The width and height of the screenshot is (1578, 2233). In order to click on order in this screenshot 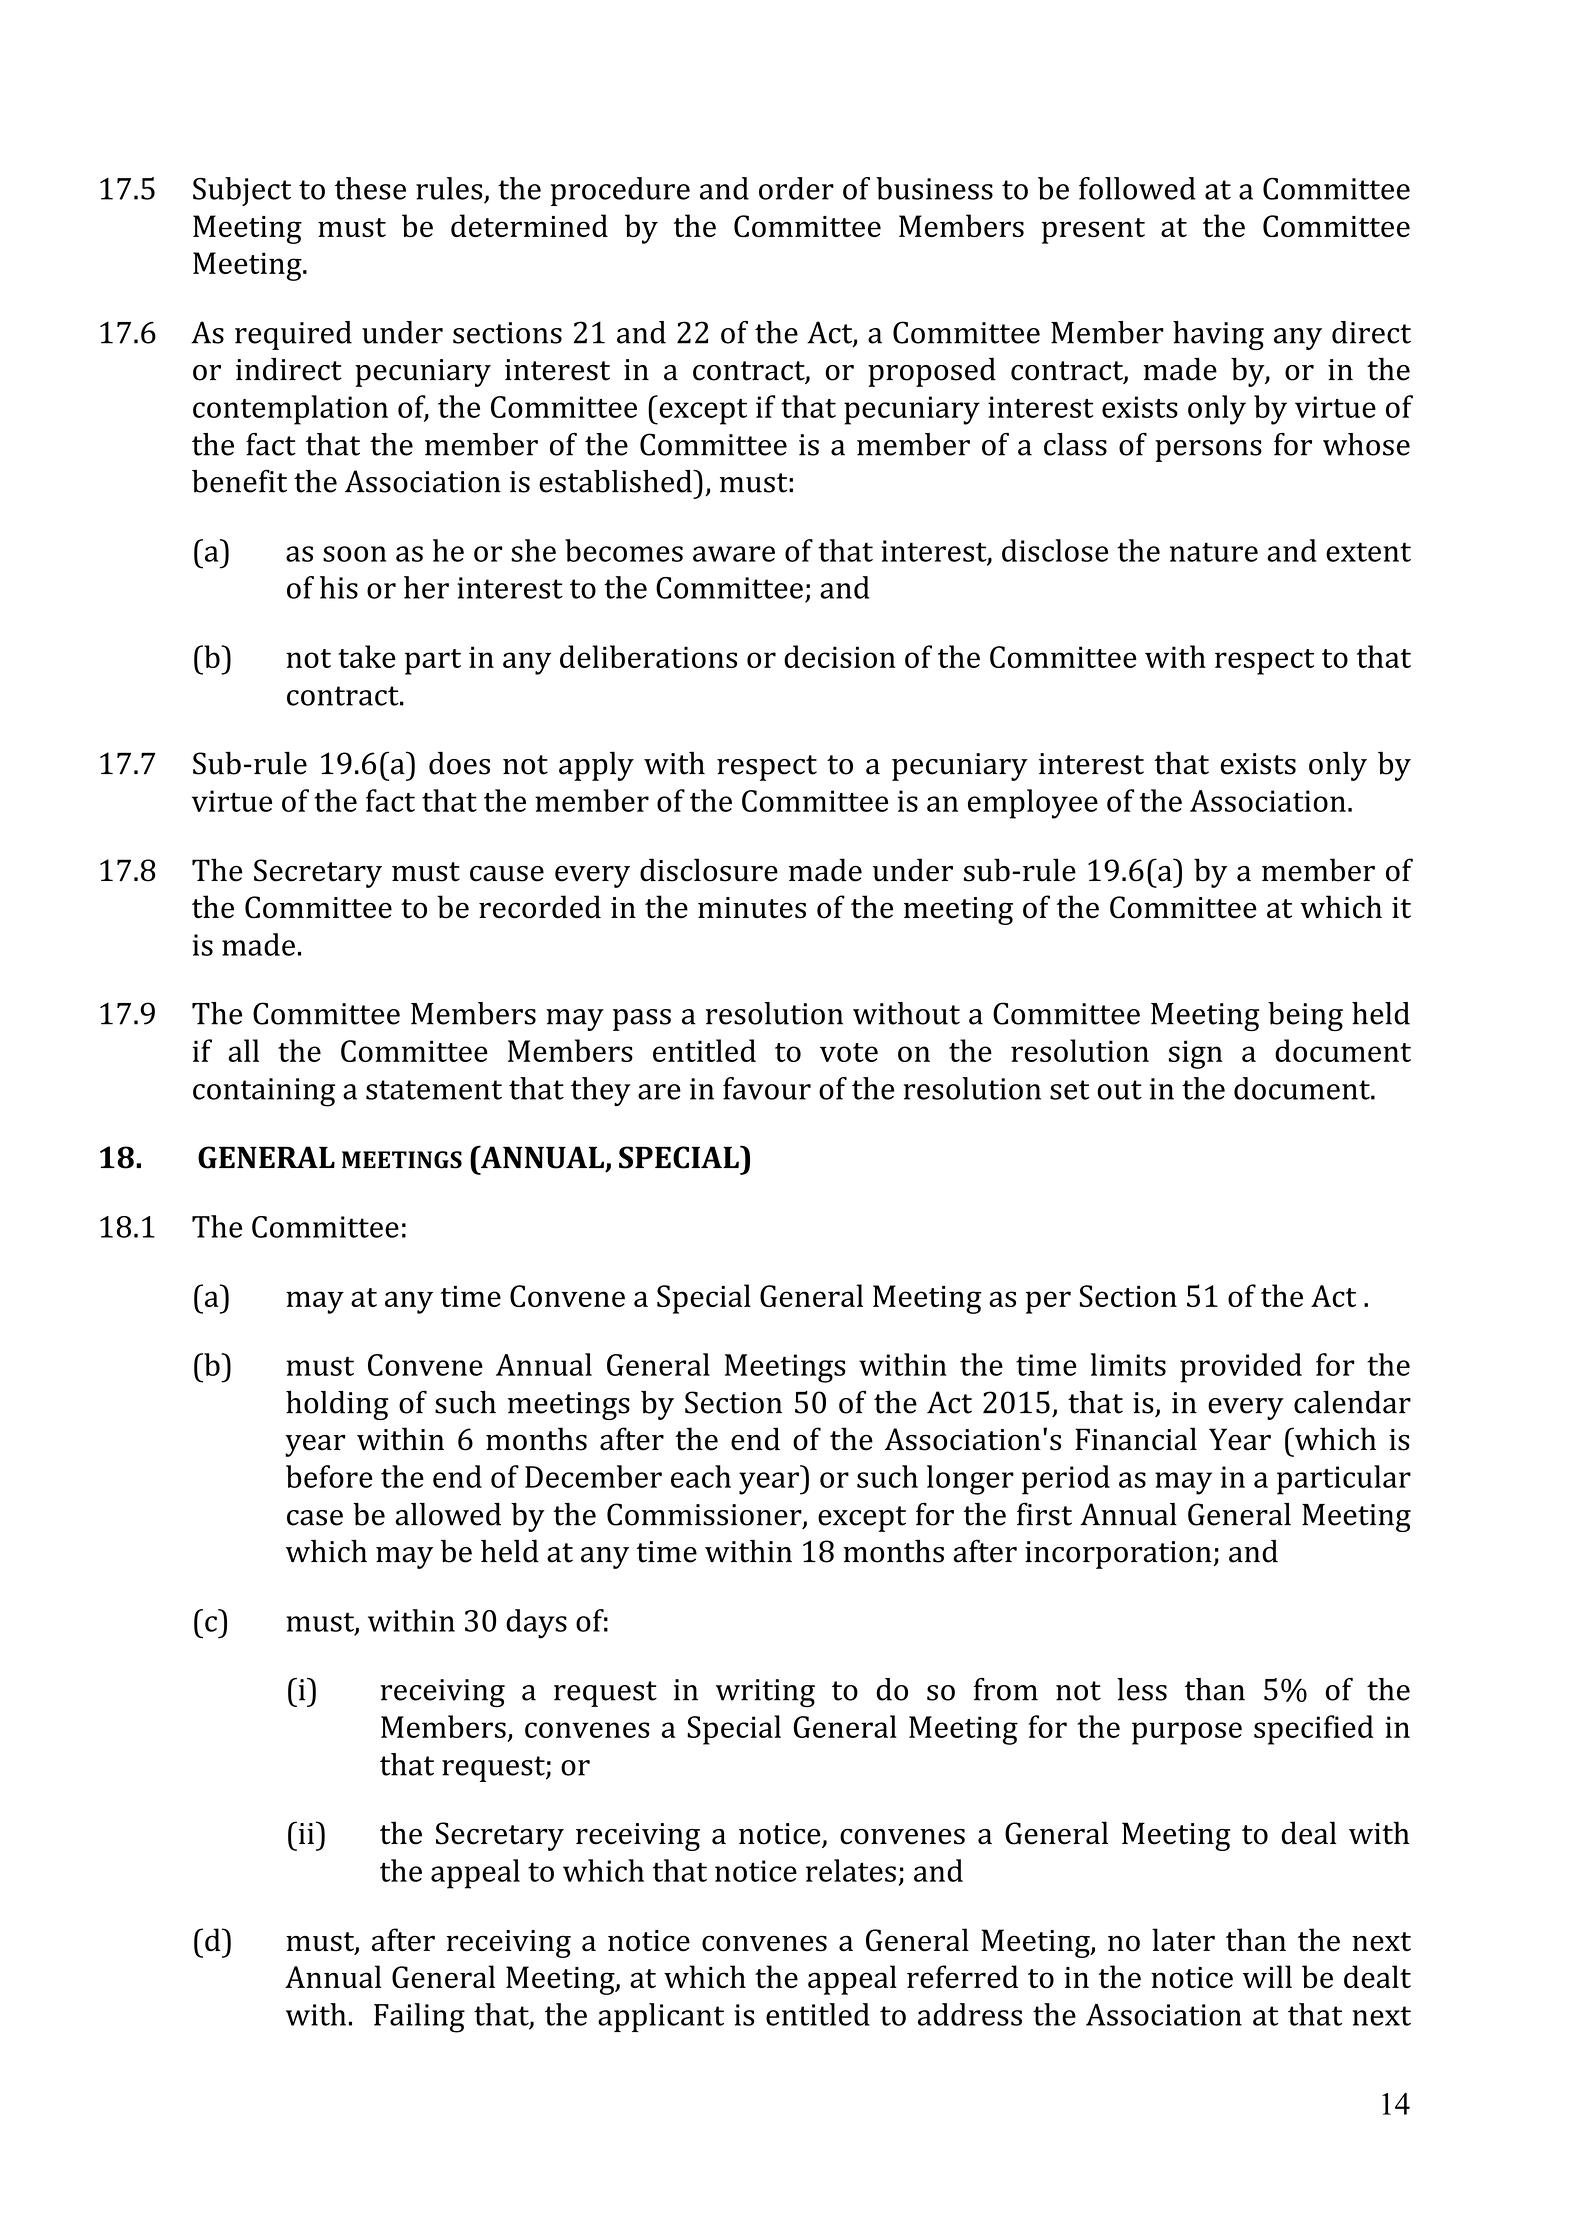, I will do `click(796, 188)`.
